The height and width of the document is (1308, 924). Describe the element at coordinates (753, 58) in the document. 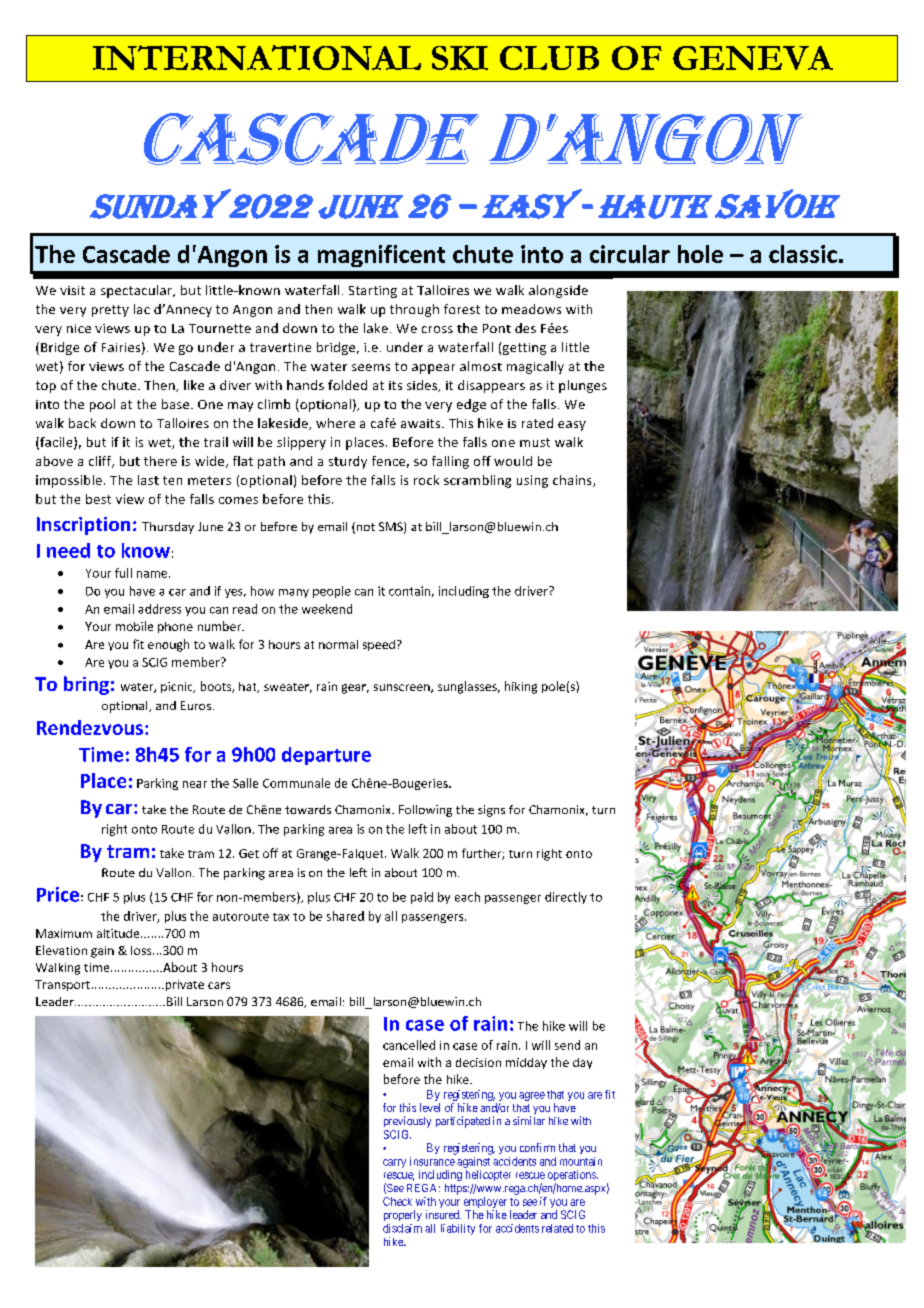

I see `GENEVA` at that location.
